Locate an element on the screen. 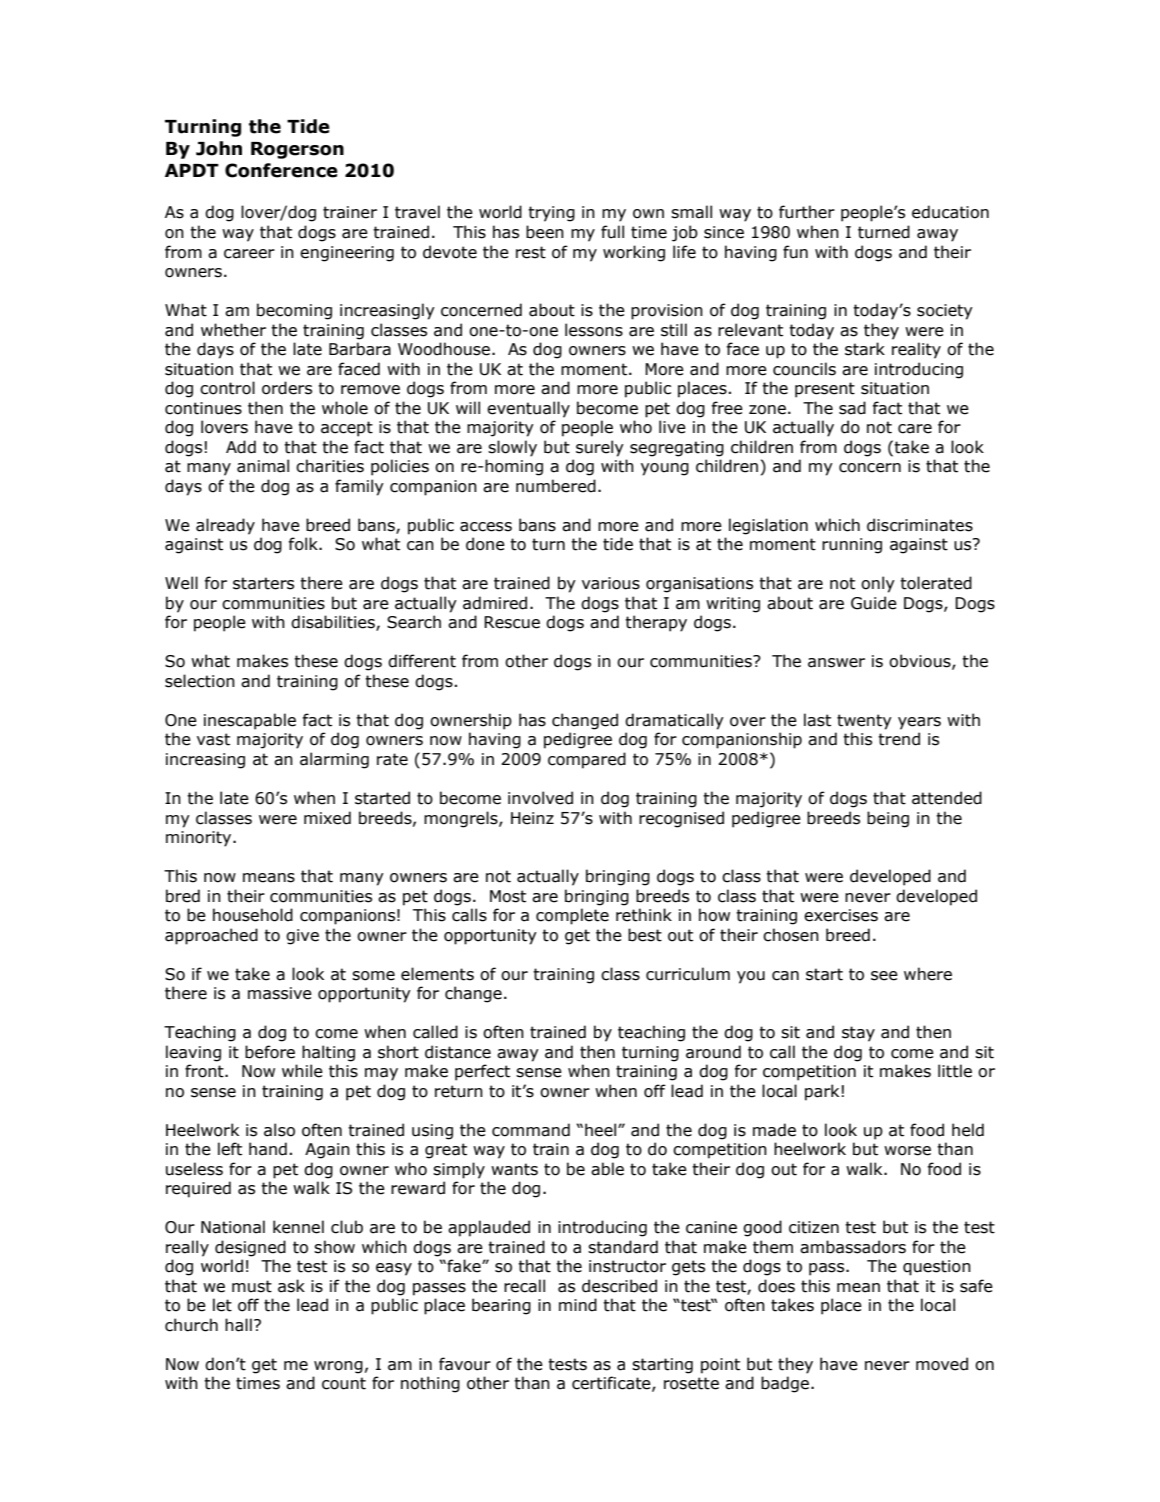  mind is located at coordinates (578, 1305).
